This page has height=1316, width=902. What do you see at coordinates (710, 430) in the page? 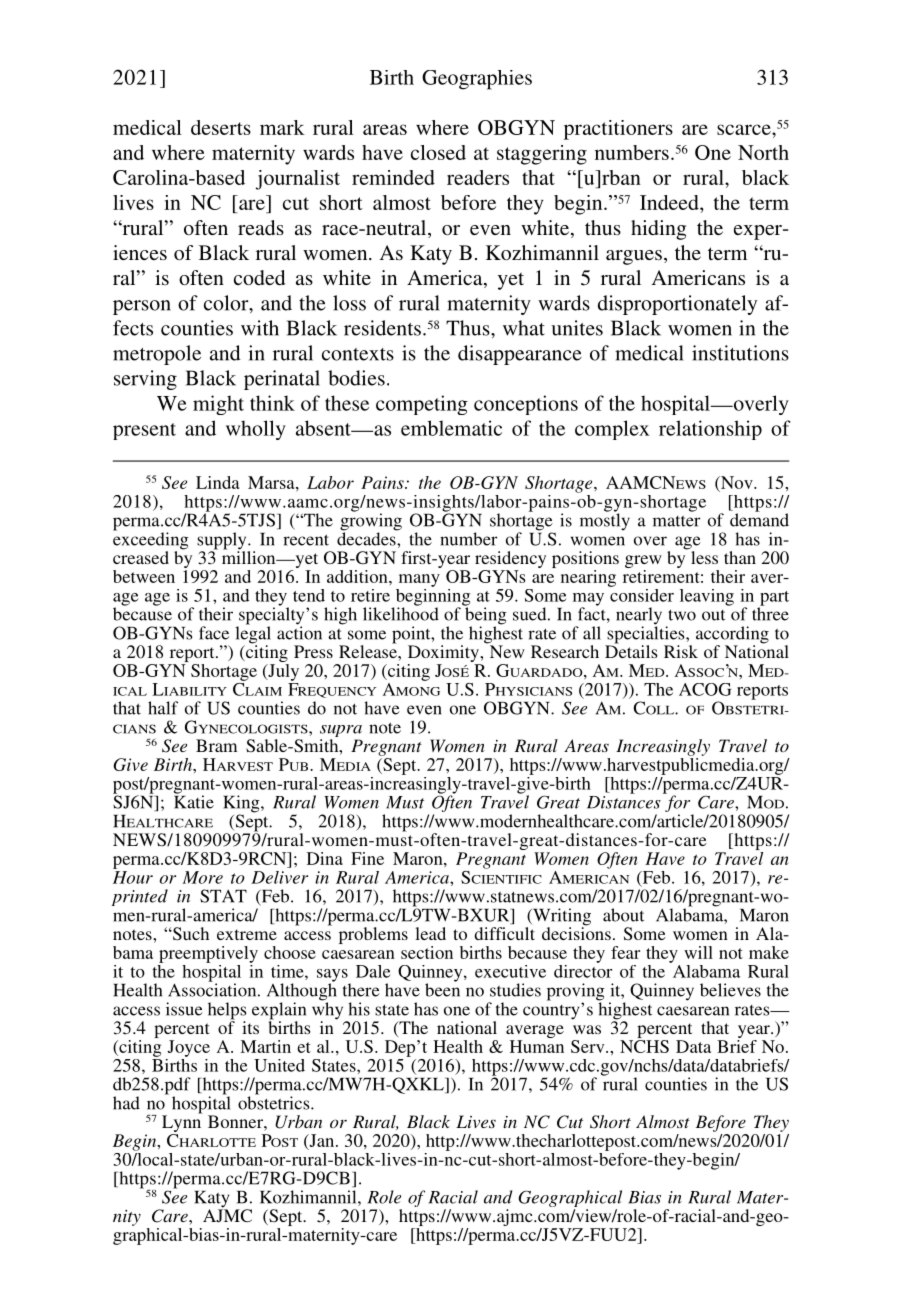
I see `relationship` at bounding box center [710, 430].
